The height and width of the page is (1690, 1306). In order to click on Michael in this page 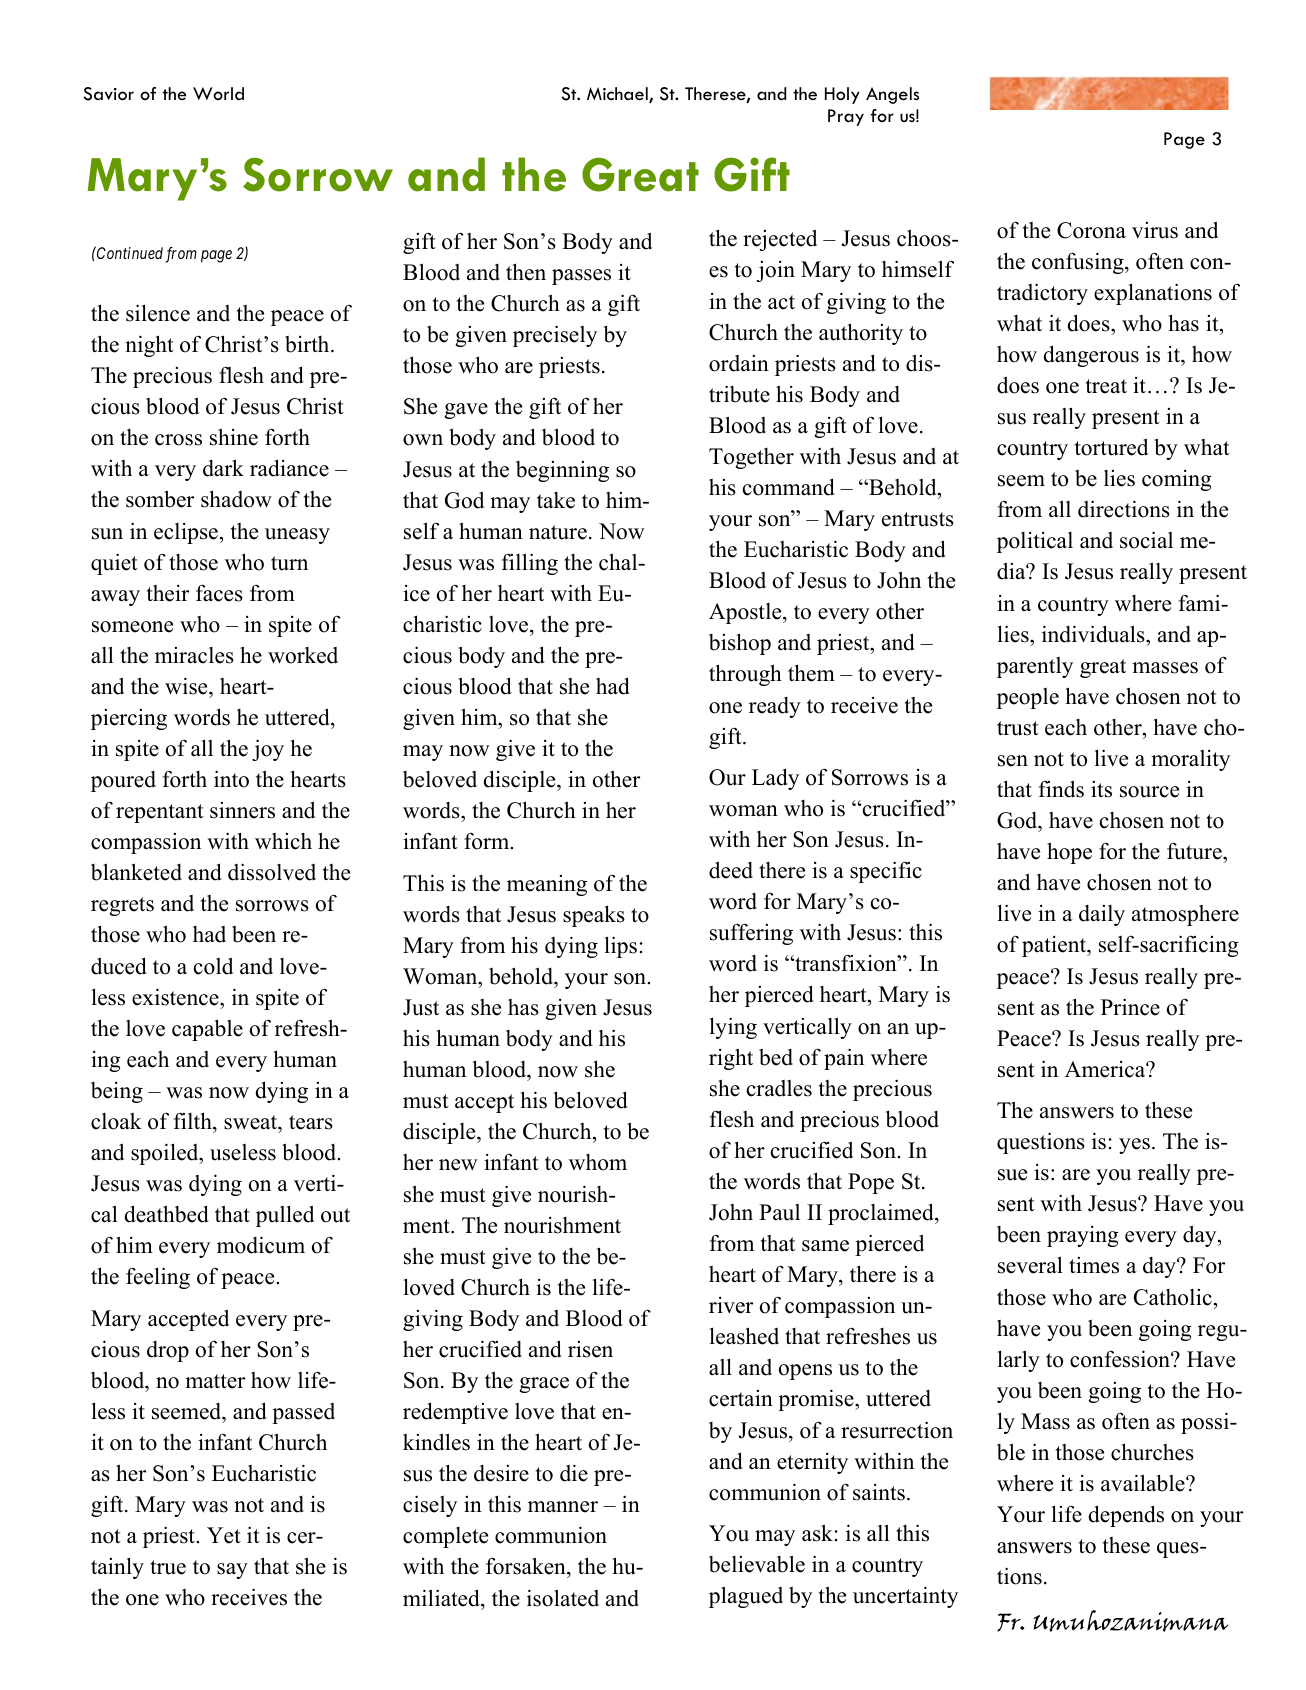, I will do `click(618, 95)`.
